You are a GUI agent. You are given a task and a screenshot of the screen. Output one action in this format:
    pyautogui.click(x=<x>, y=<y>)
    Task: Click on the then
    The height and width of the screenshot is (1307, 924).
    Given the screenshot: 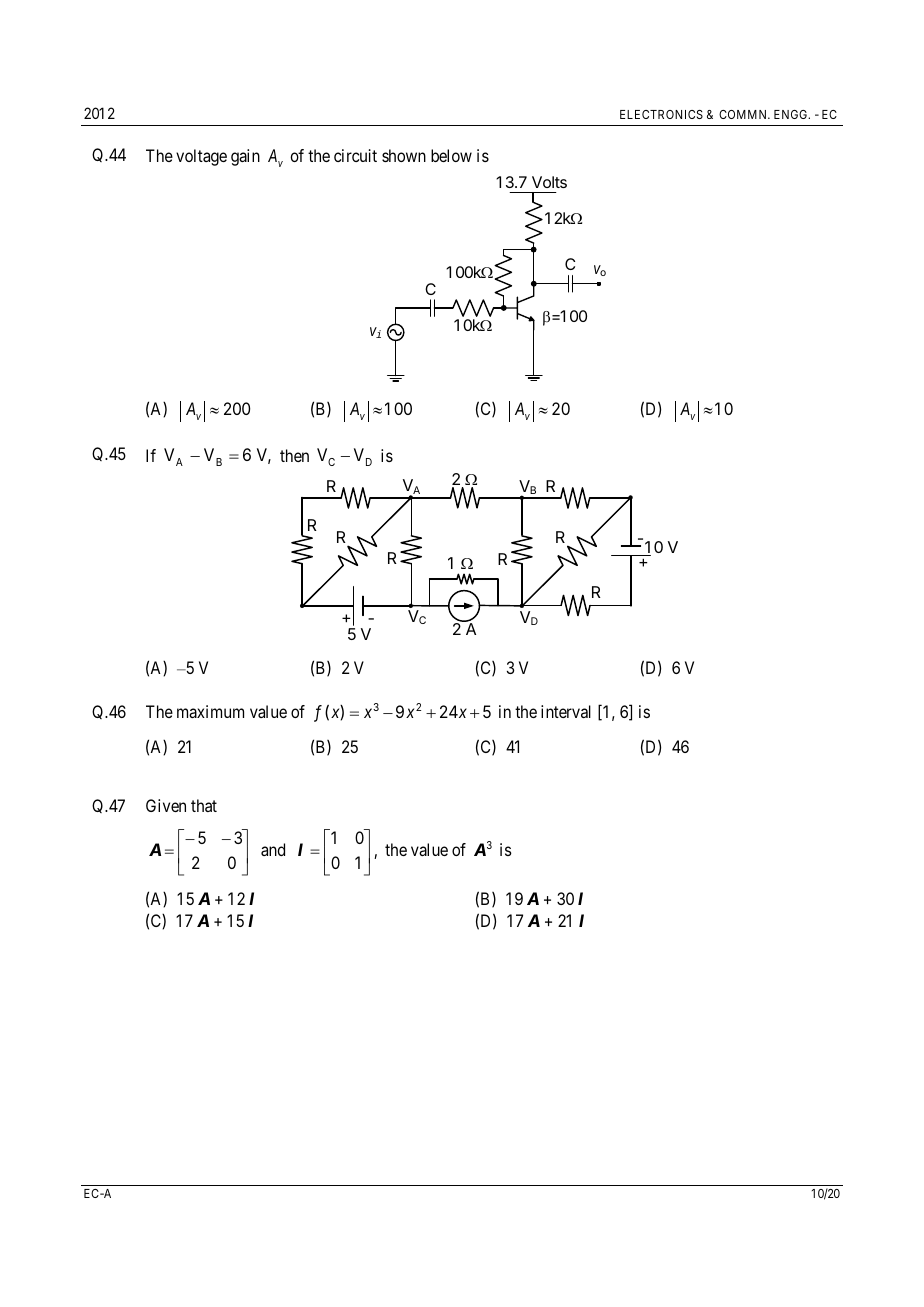 What is the action you would take?
    pyautogui.click(x=294, y=455)
